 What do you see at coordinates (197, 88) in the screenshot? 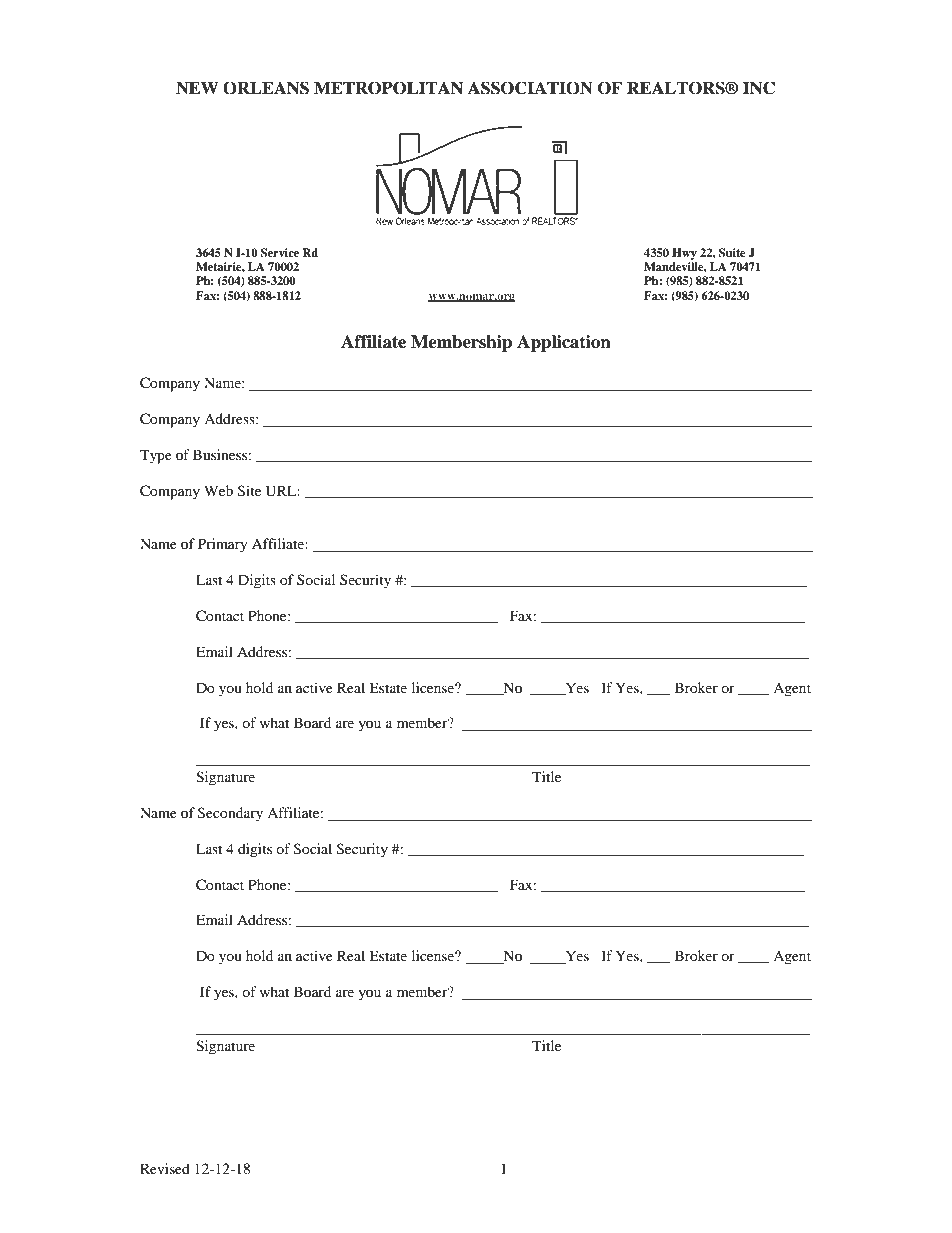
I see `NEW` at bounding box center [197, 88].
